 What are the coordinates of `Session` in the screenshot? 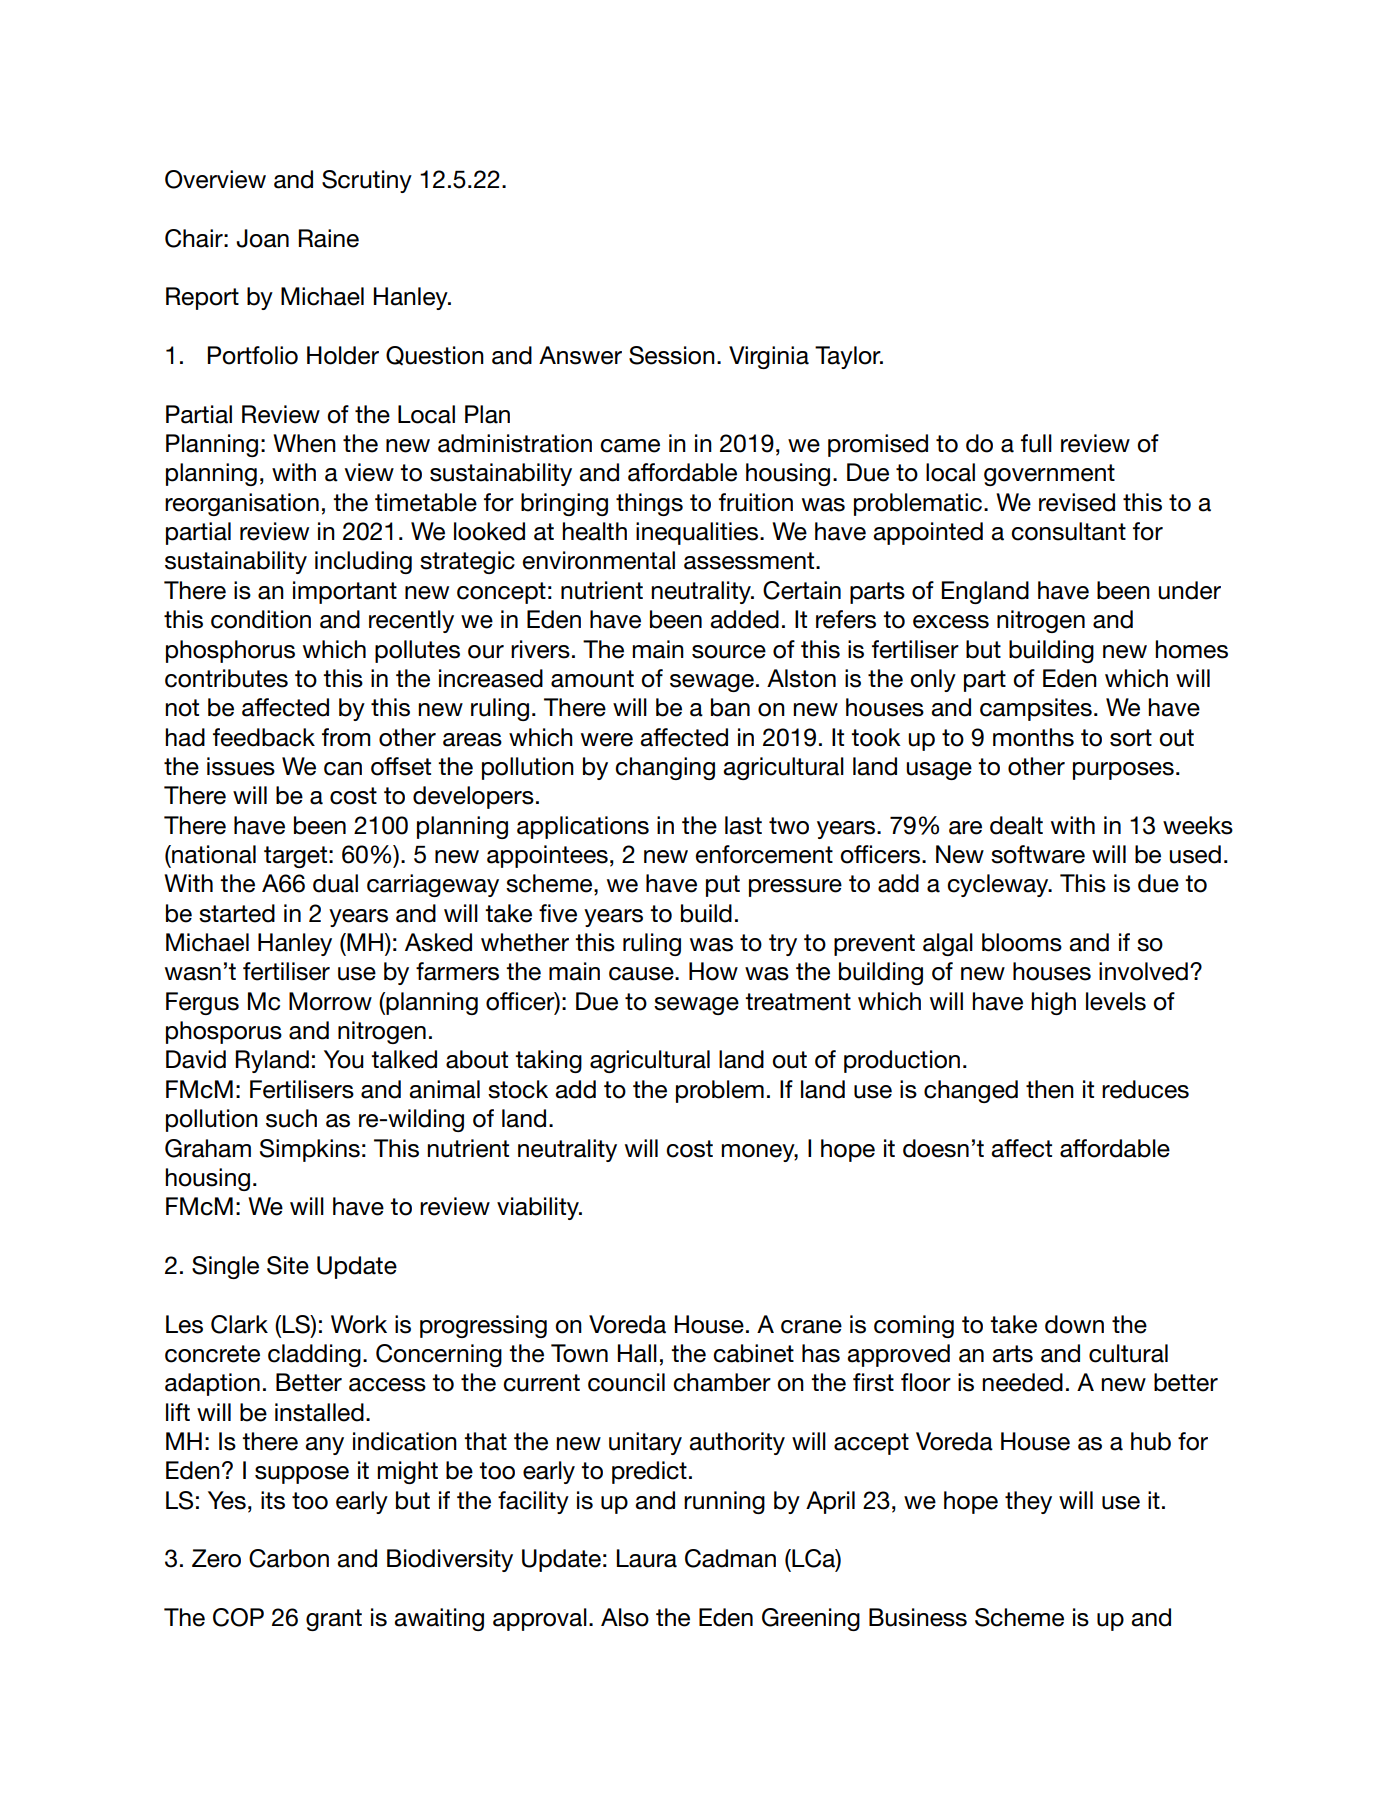 It's located at (672, 355).
